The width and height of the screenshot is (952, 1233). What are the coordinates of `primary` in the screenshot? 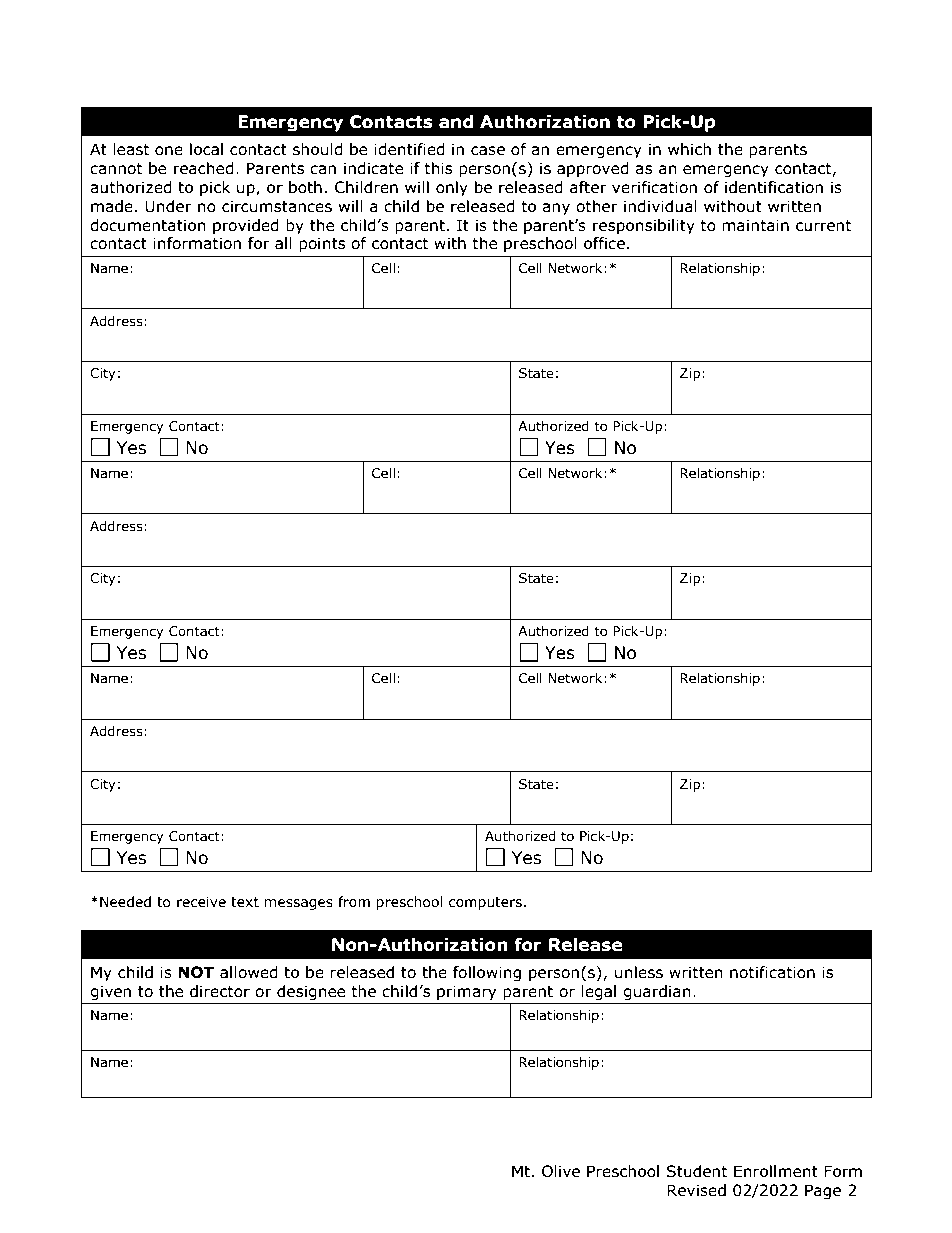 It's located at (466, 992).
